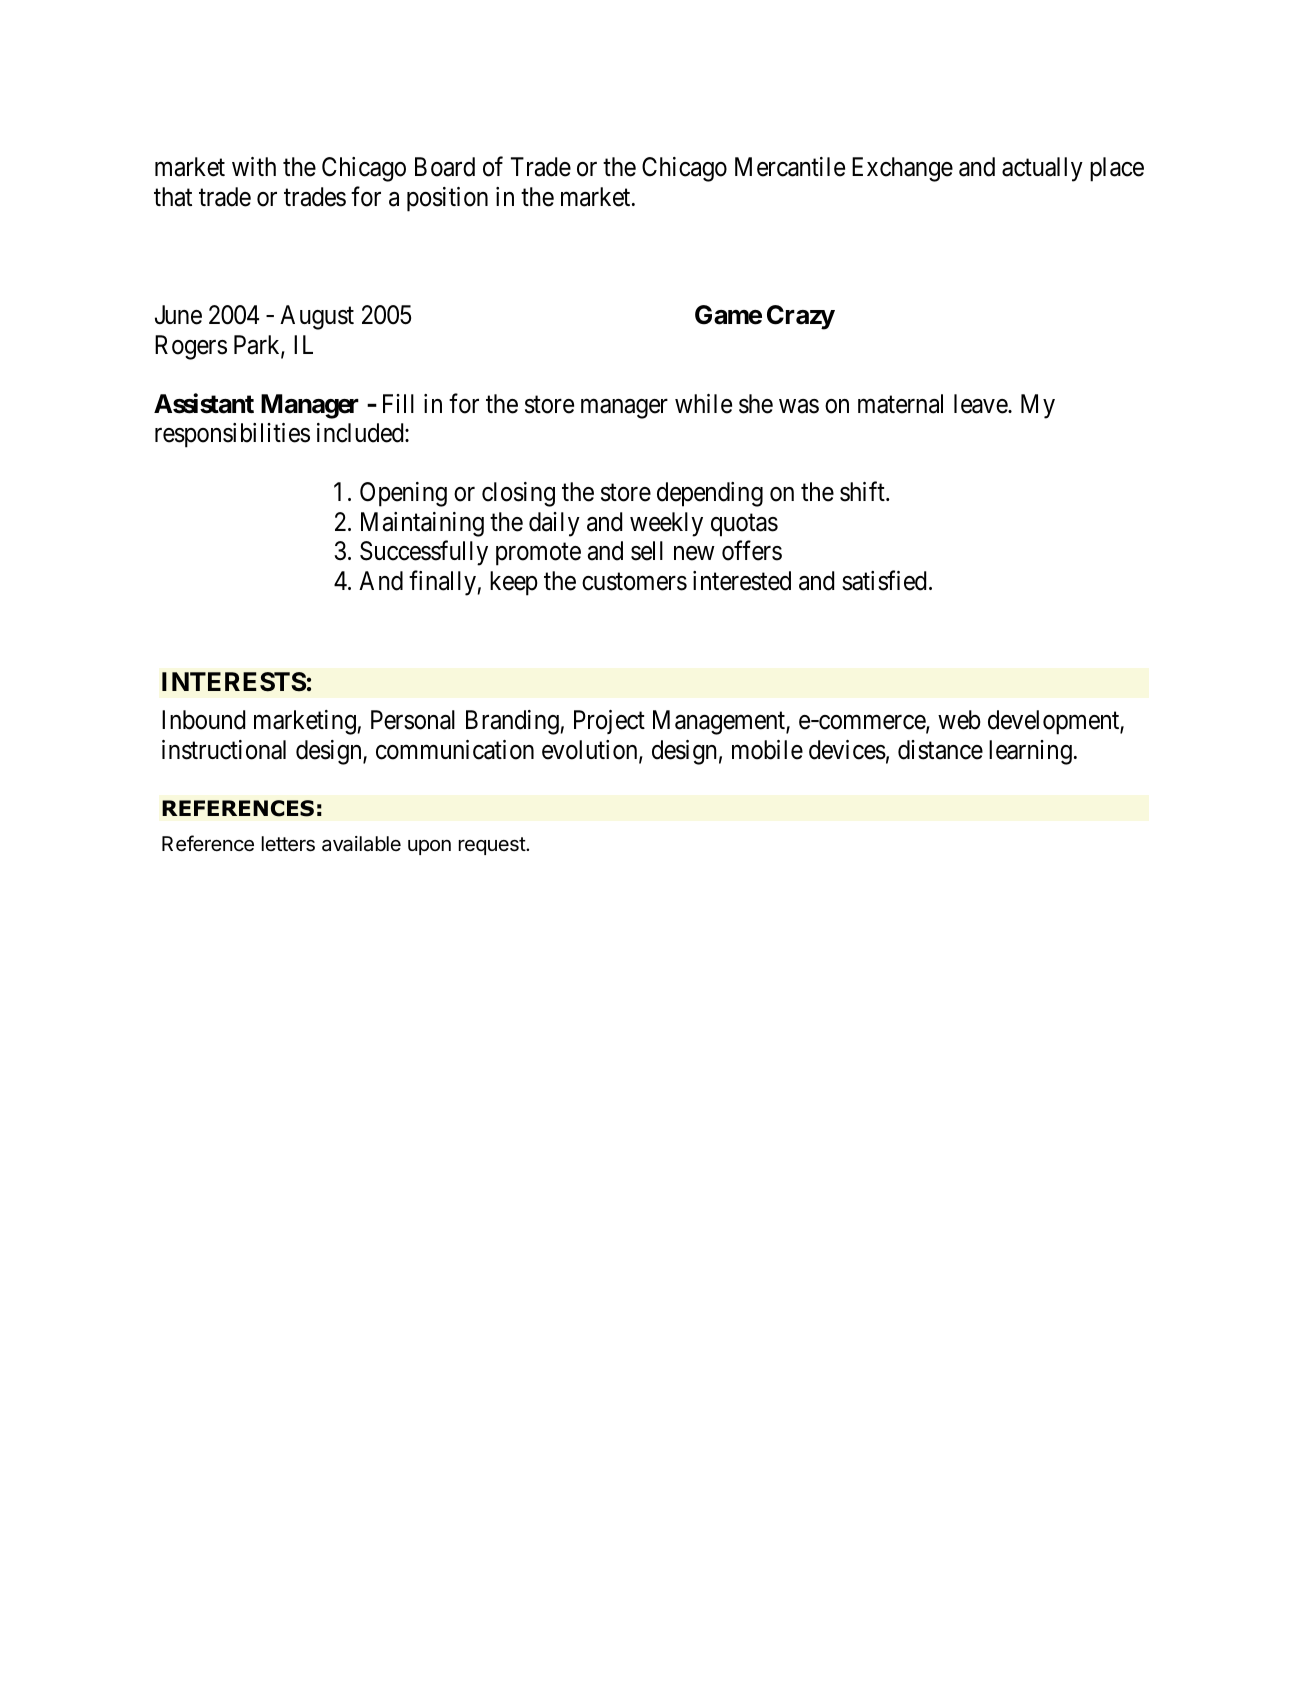 The image size is (1308, 1693). I want to click on actually, so click(1042, 169).
